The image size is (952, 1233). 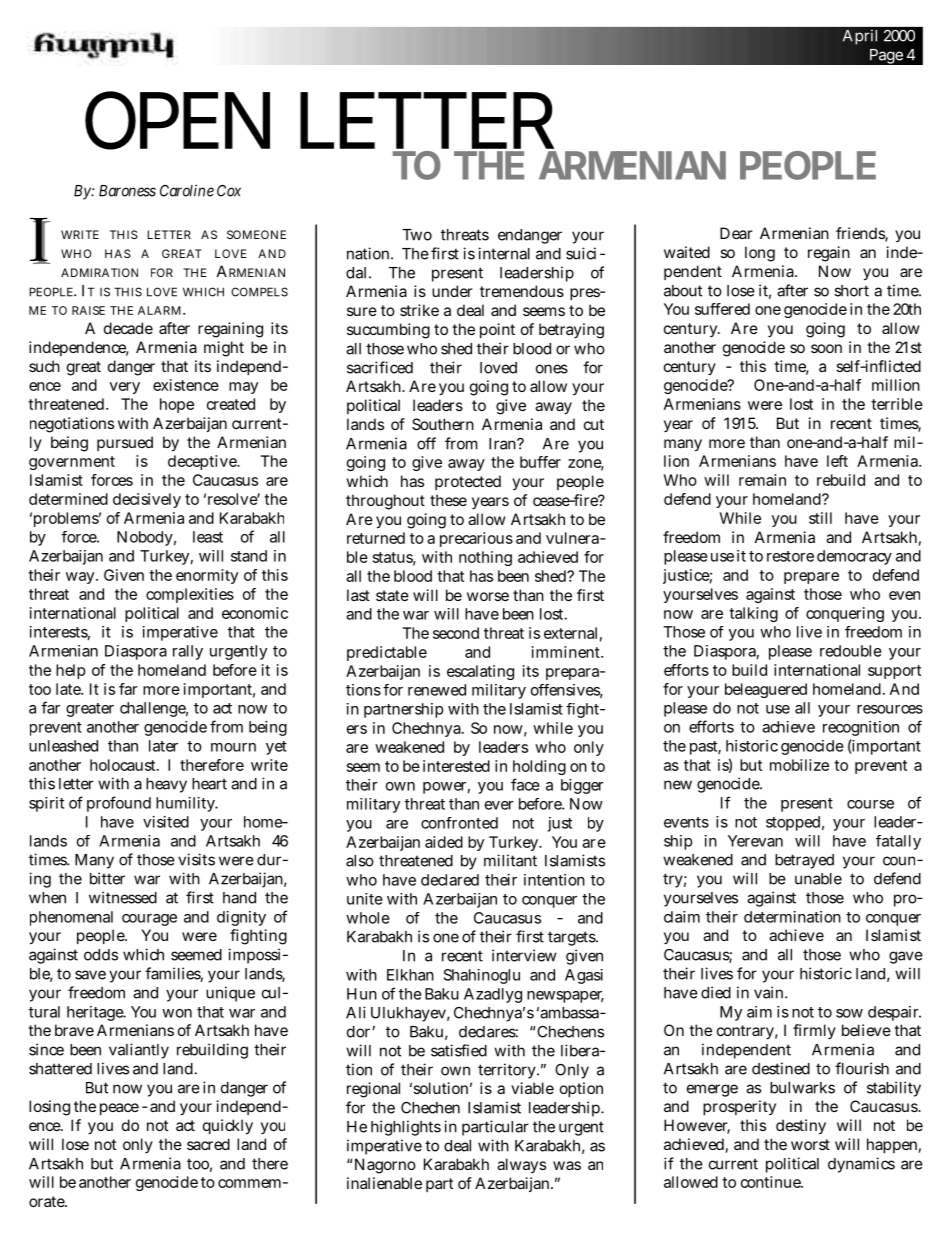 What do you see at coordinates (208, 1144) in the document?
I see `sacred` at bounding box center [208, 1144].
